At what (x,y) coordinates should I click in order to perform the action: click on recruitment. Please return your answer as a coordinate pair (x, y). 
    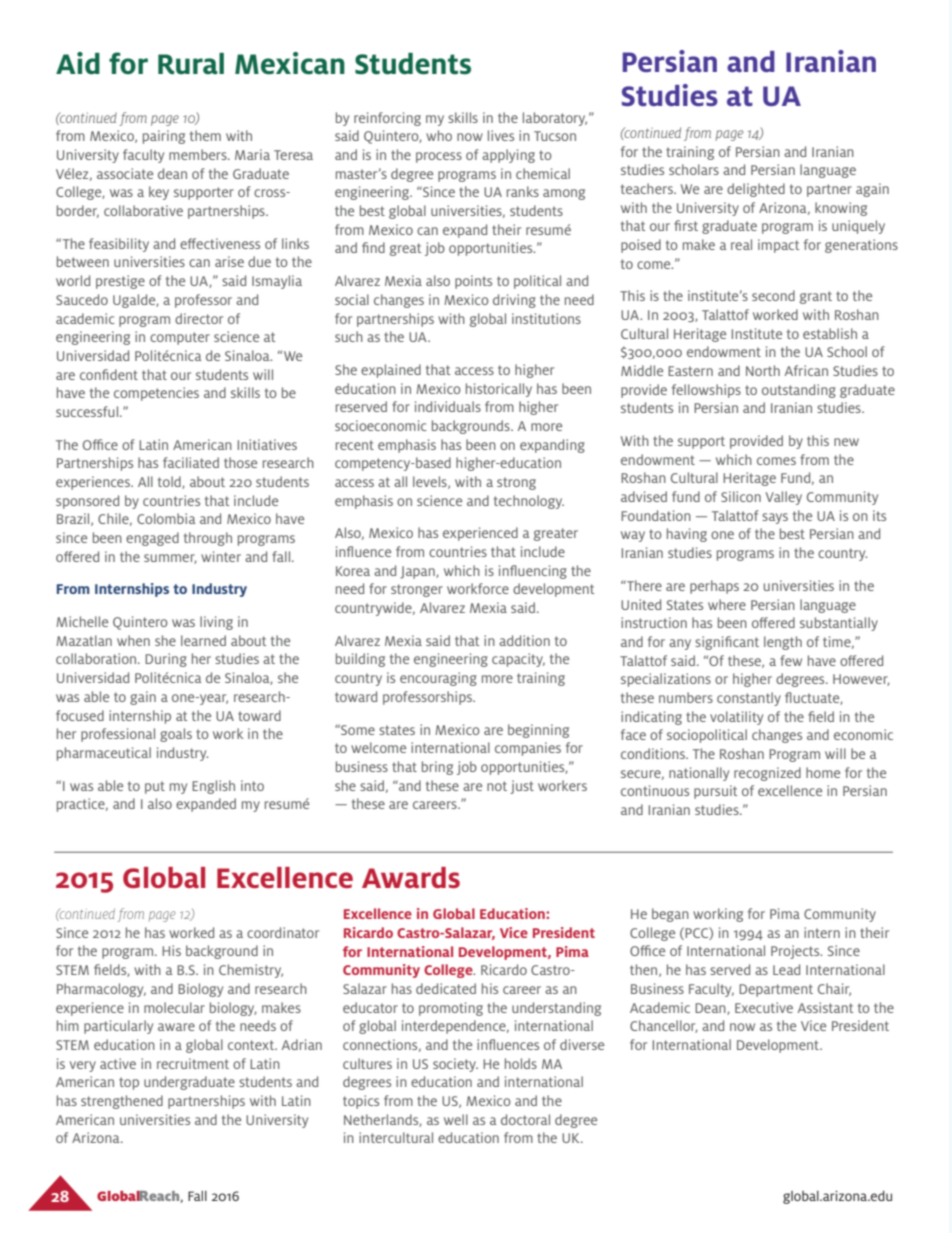
    Looking at the image, I should click on (193, 1063).
